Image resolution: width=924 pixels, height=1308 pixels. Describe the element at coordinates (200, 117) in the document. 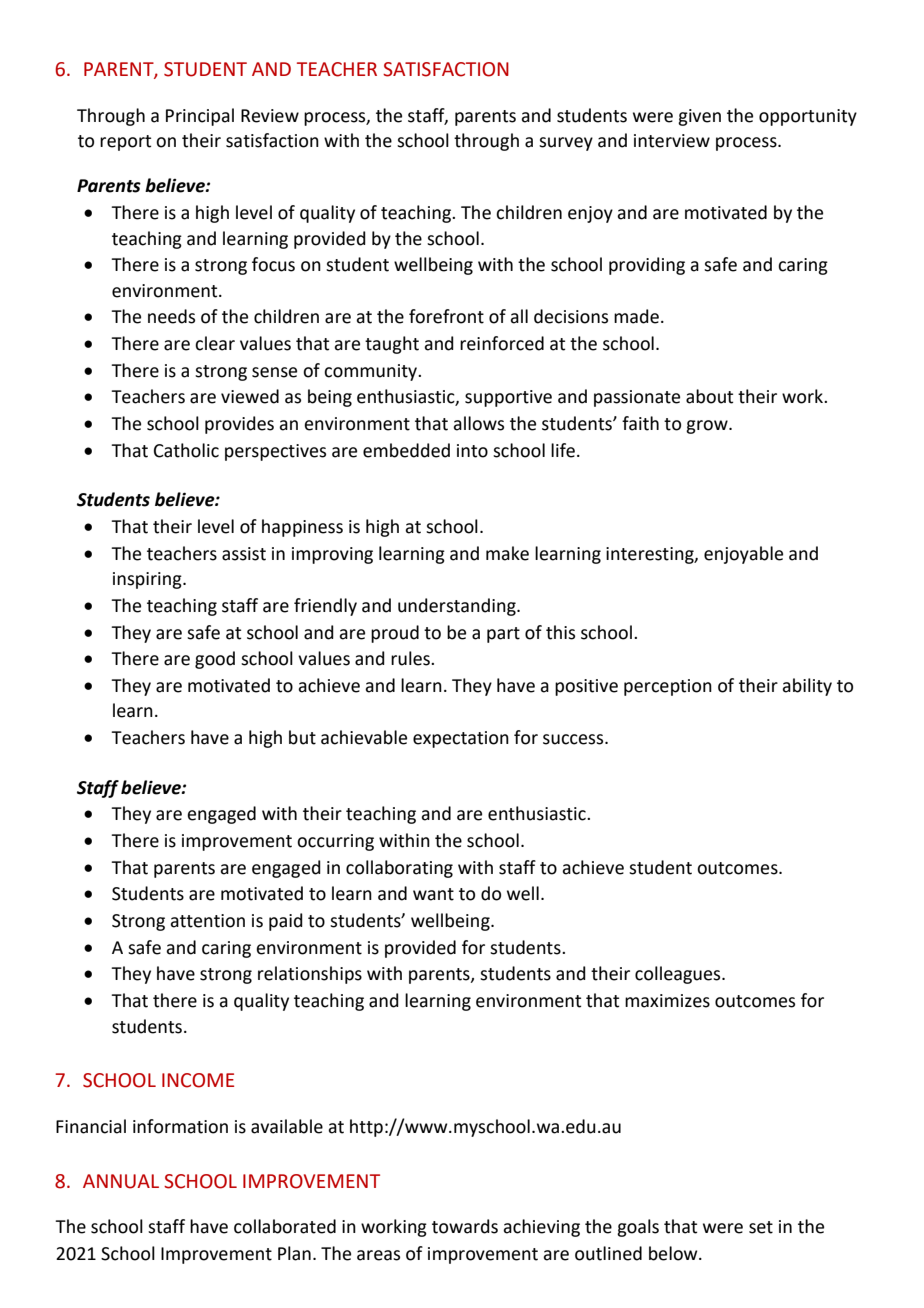

I see `Principal` at that location.
